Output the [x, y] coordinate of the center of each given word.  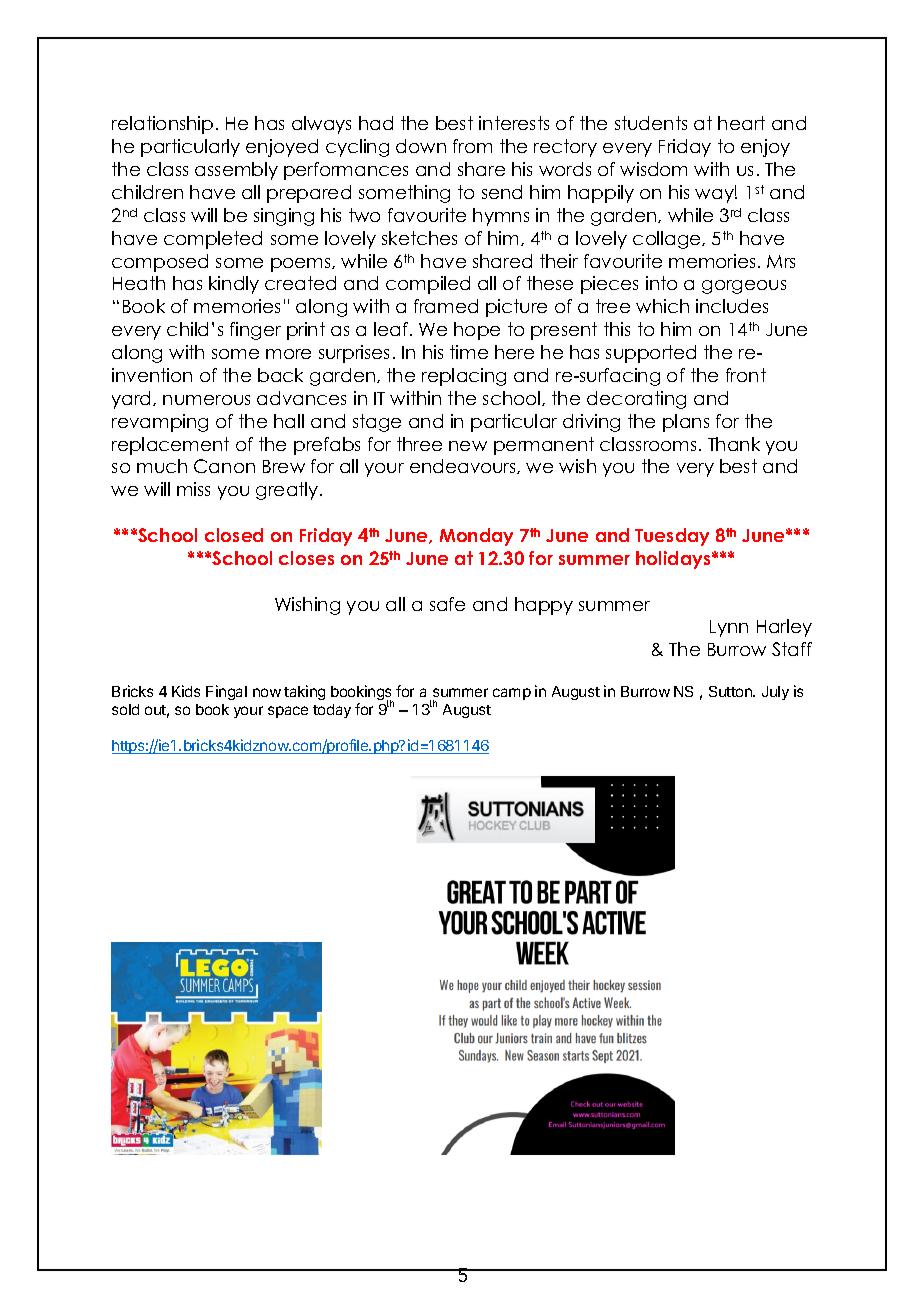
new [468, 446]
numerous [206, 400]
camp [512, 694]
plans [686, 423]
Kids [186, 691]
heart [741, 123]
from [472, 146]
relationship [162, 125]
